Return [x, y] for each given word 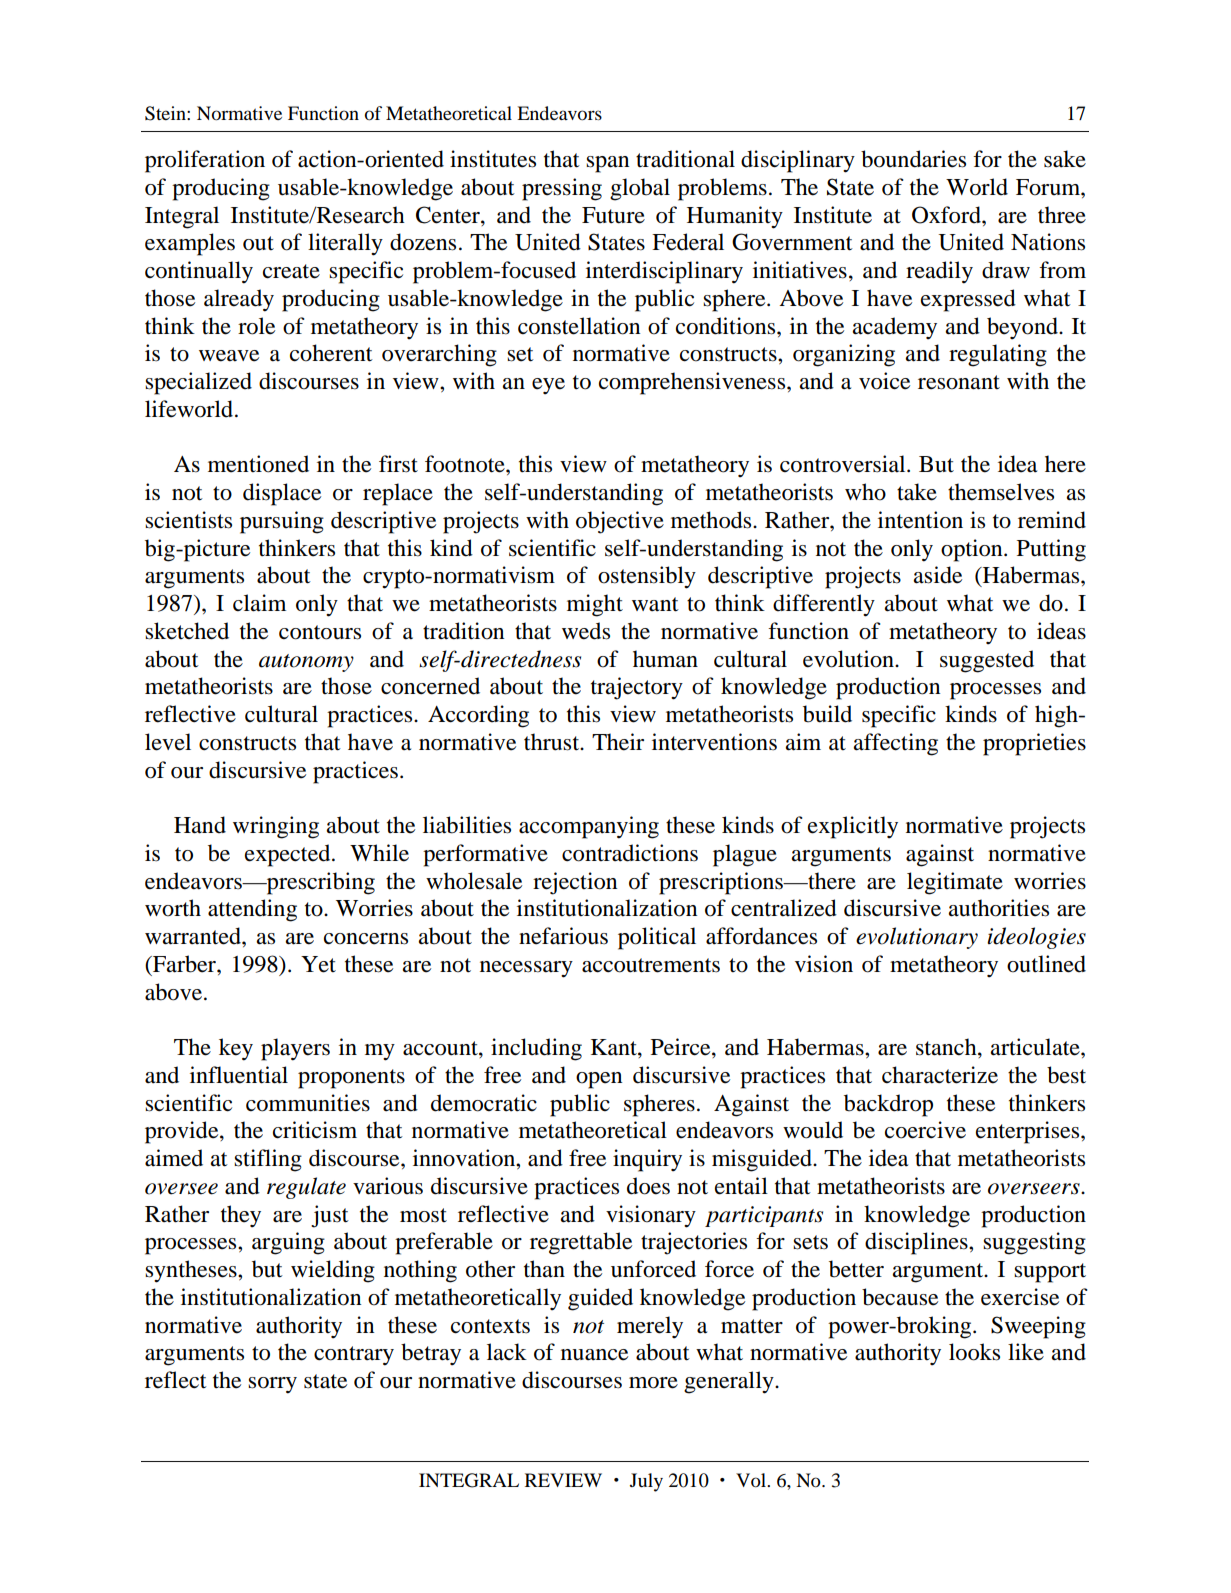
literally [345, 244]
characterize [940, 1075]
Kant [615, 1048]
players [295, 1049]
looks [974, 1352]
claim [259, 603]
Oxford [947, 215]
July [646, 1482]
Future [613, 215]
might [595, 605]
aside [937, 575]
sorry [272, 1385]
